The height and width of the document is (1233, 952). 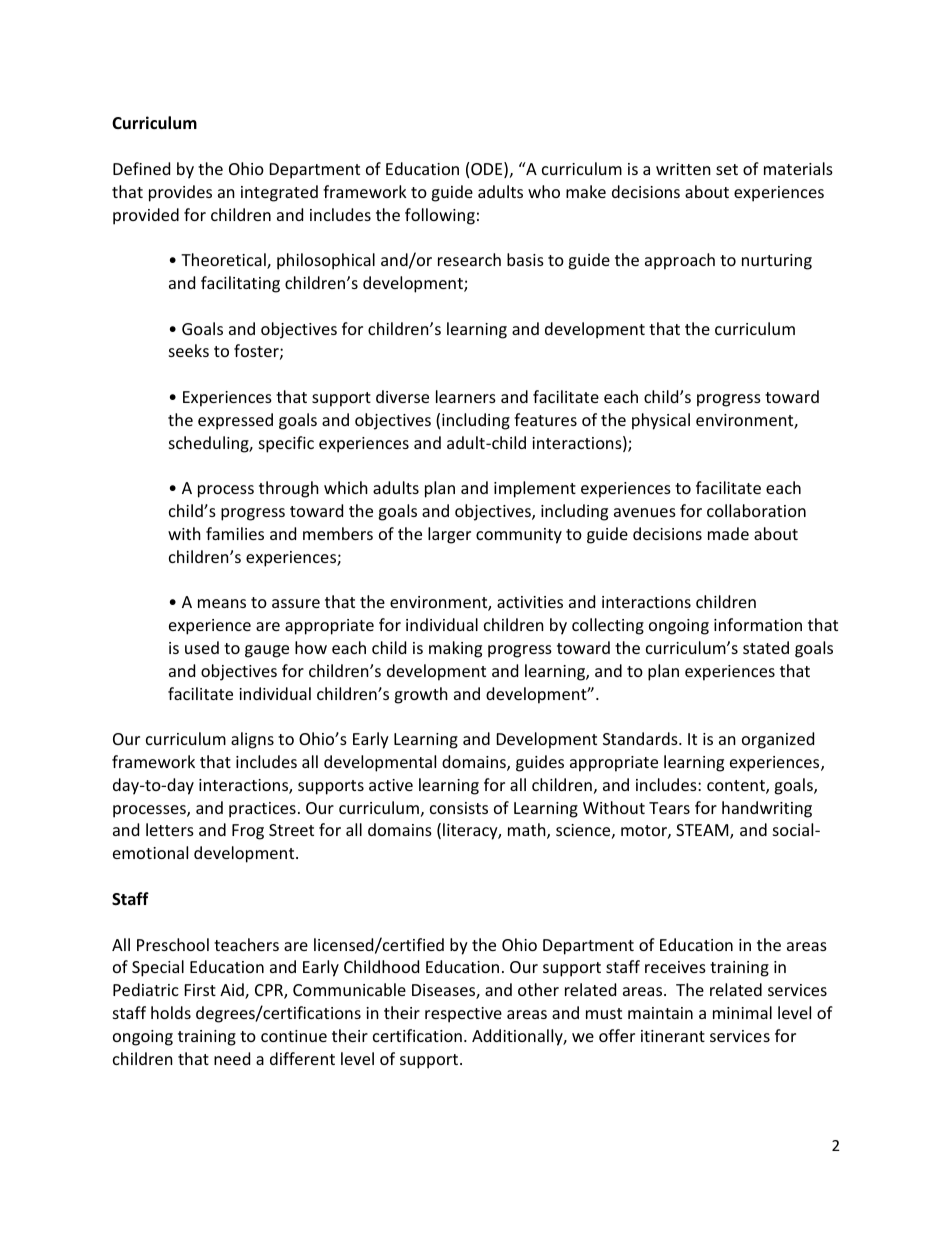 I want to click on respective, so click(x=463, y=1015).
